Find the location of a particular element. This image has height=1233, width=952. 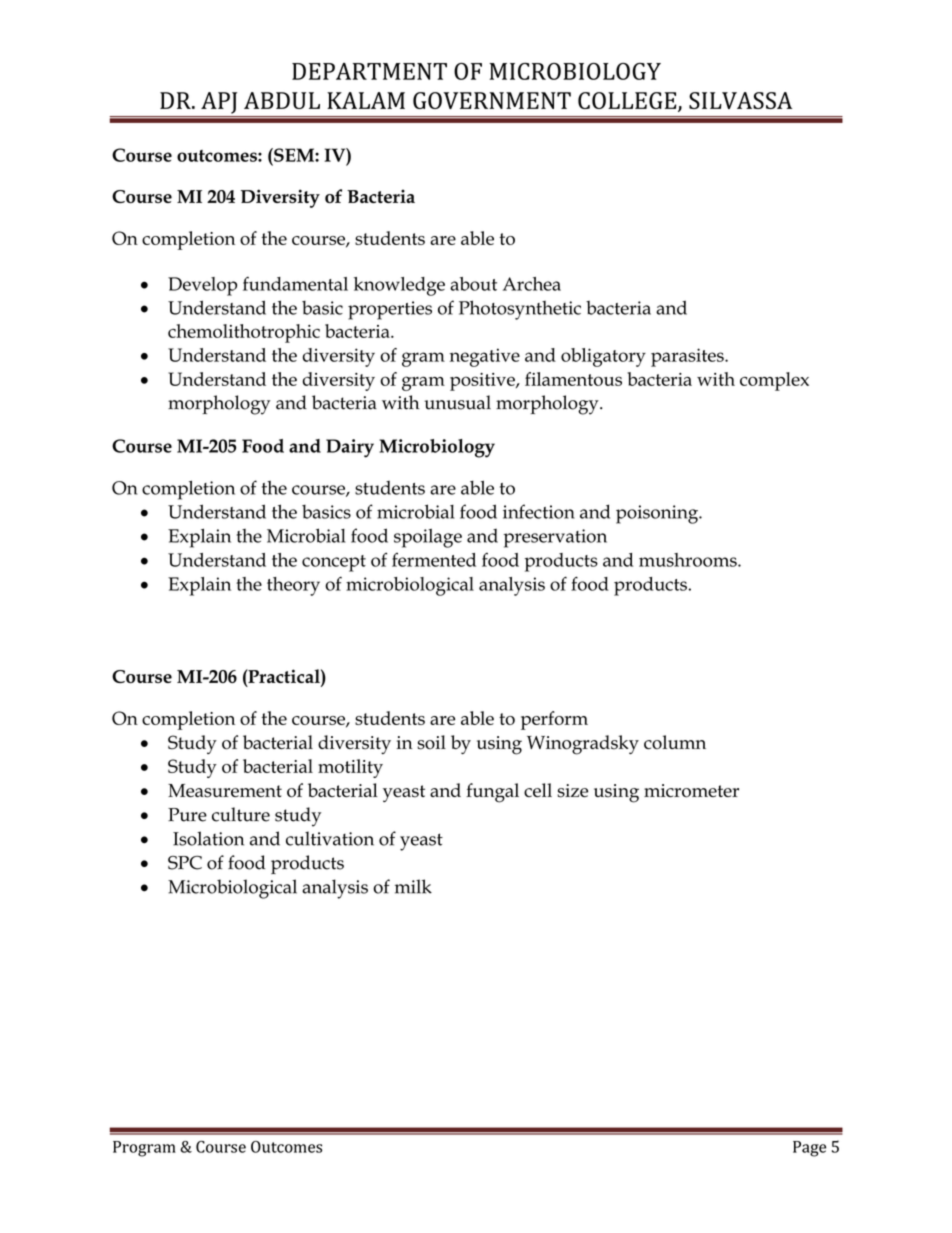

SPC is located at coordinates (185, 863).
